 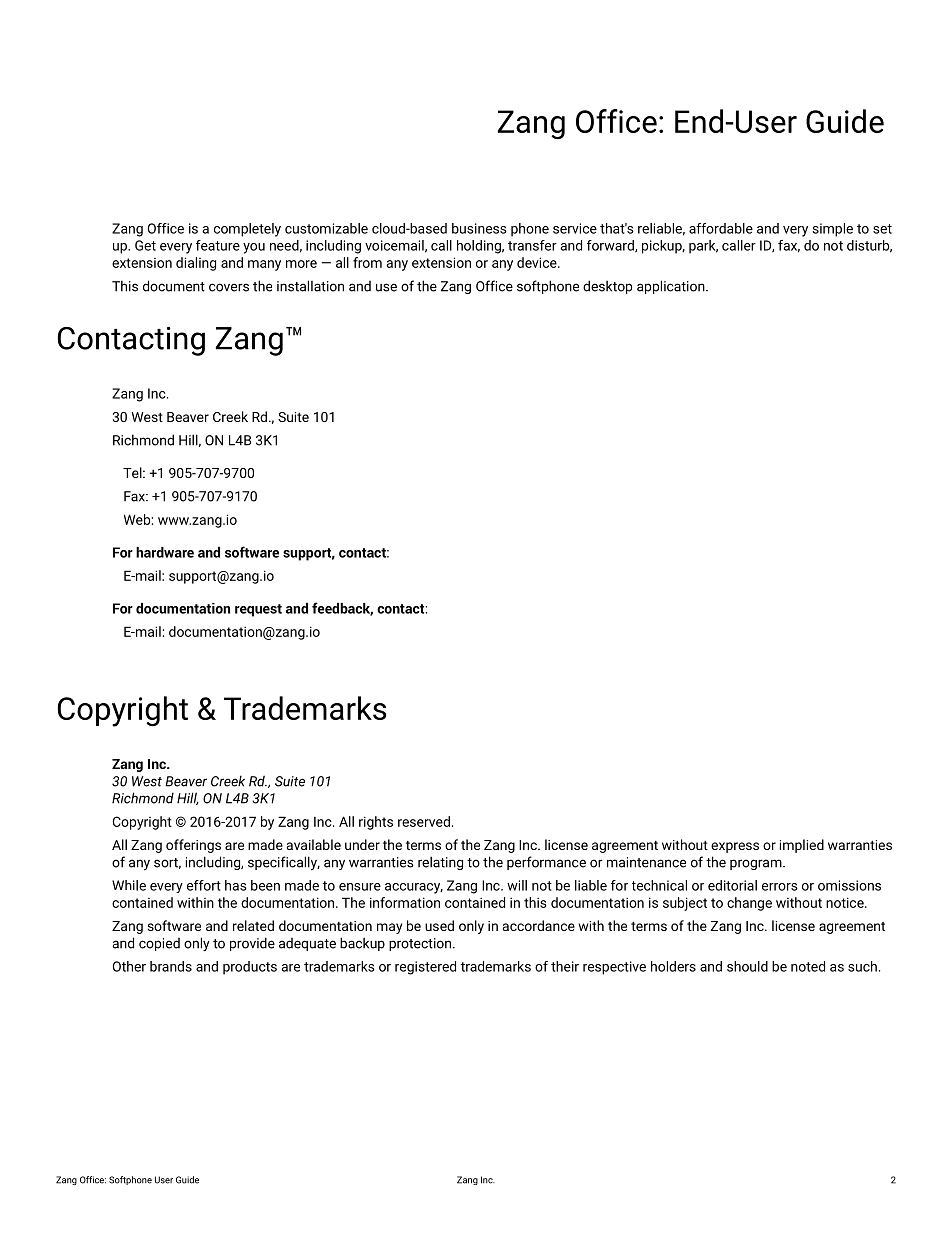 I want to click on provide, so click(x=252, y=944).
